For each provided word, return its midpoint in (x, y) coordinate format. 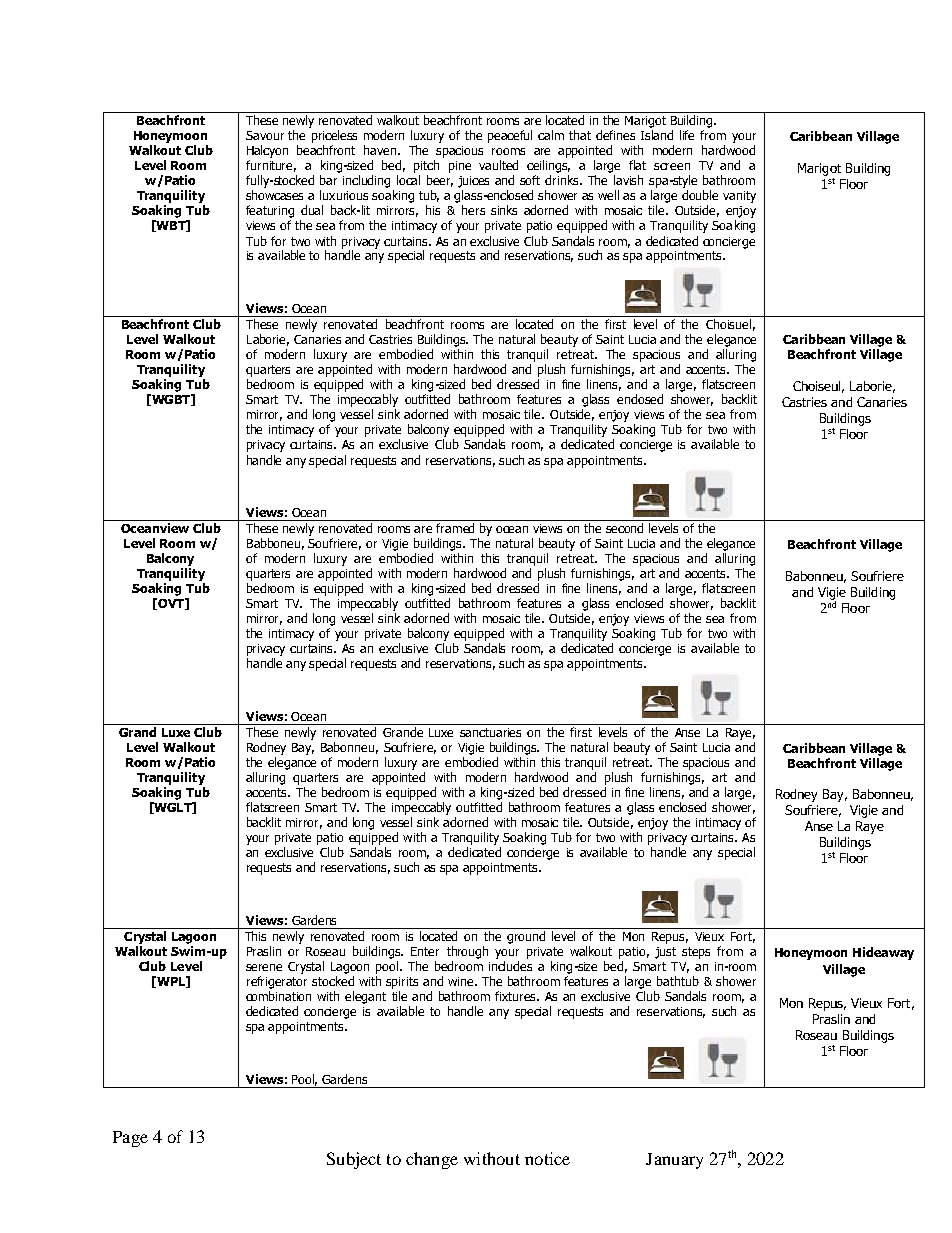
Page (130, 1139)
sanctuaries (490, 732)
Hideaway (883, 953)
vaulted (498, 165)
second (624, 528)
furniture (271, 166)
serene (264, 967)
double (700, 195)
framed (455, 528)
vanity (739, 197)
